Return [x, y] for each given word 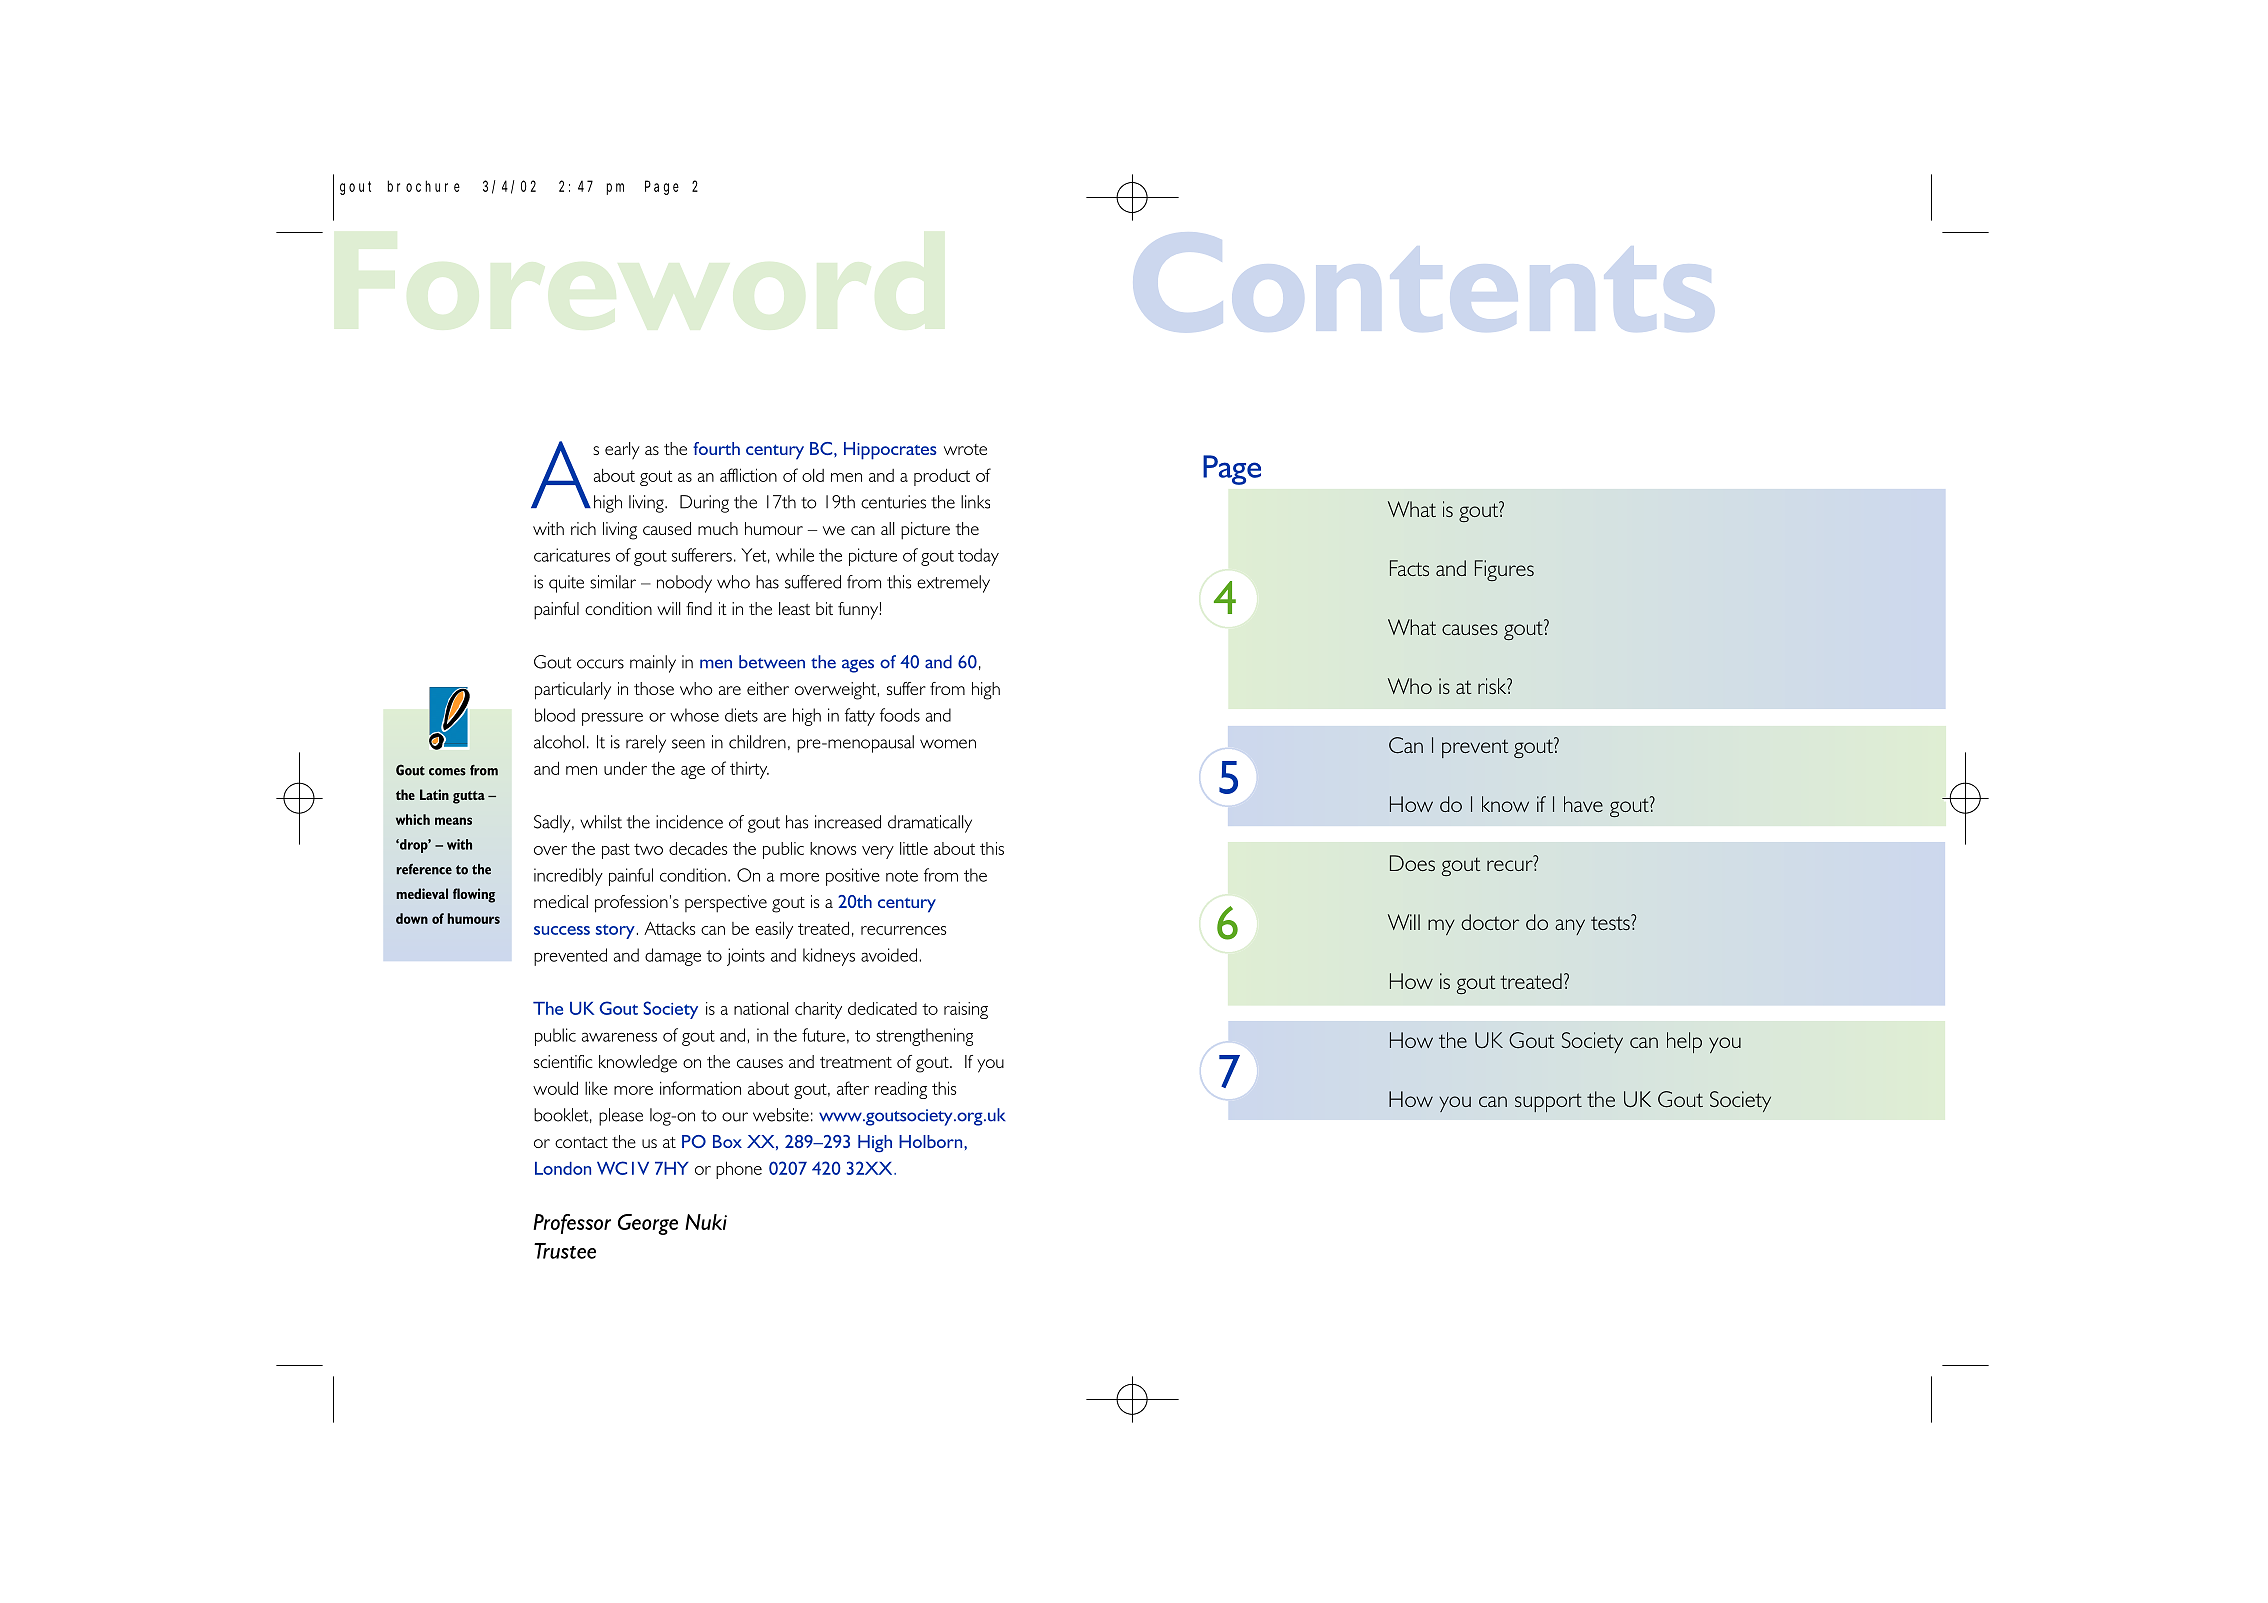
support [1548, 1102]
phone [739, 1170]
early [622, 451]
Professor [572, 1224]
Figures [1504, 570]
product [942, 477]
